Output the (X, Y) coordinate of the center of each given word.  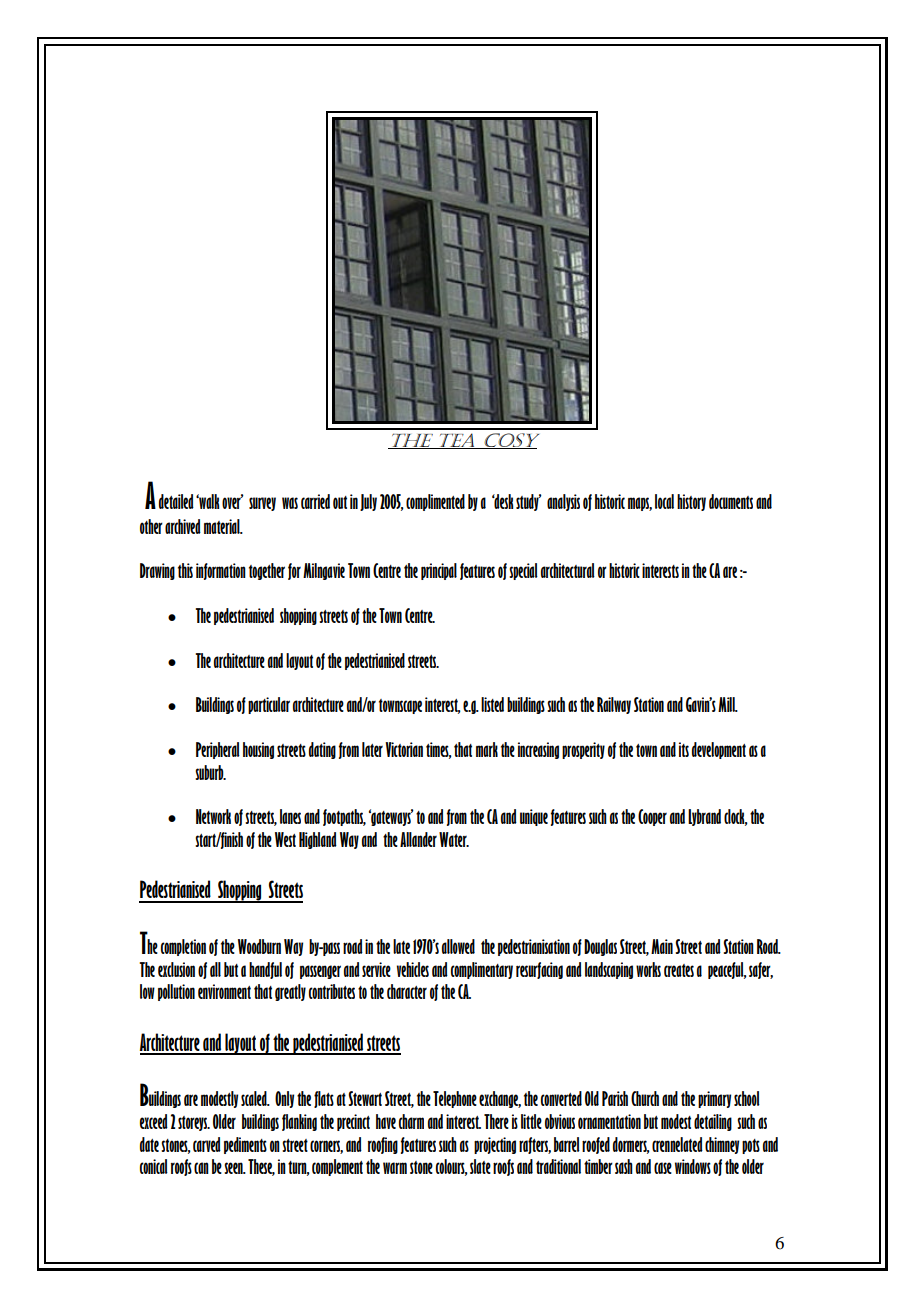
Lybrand (704, 817)
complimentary (482, 970)
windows (693, 1166)
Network (213, 816)
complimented (435, 502)
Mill (728, 704)
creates (679, 970)
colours (451, 1167)
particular (269, 705)
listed (492, 704)
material (223, 526)
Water (454, 839)
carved (207, 1144)
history (691, 502)
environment (224, 991)
